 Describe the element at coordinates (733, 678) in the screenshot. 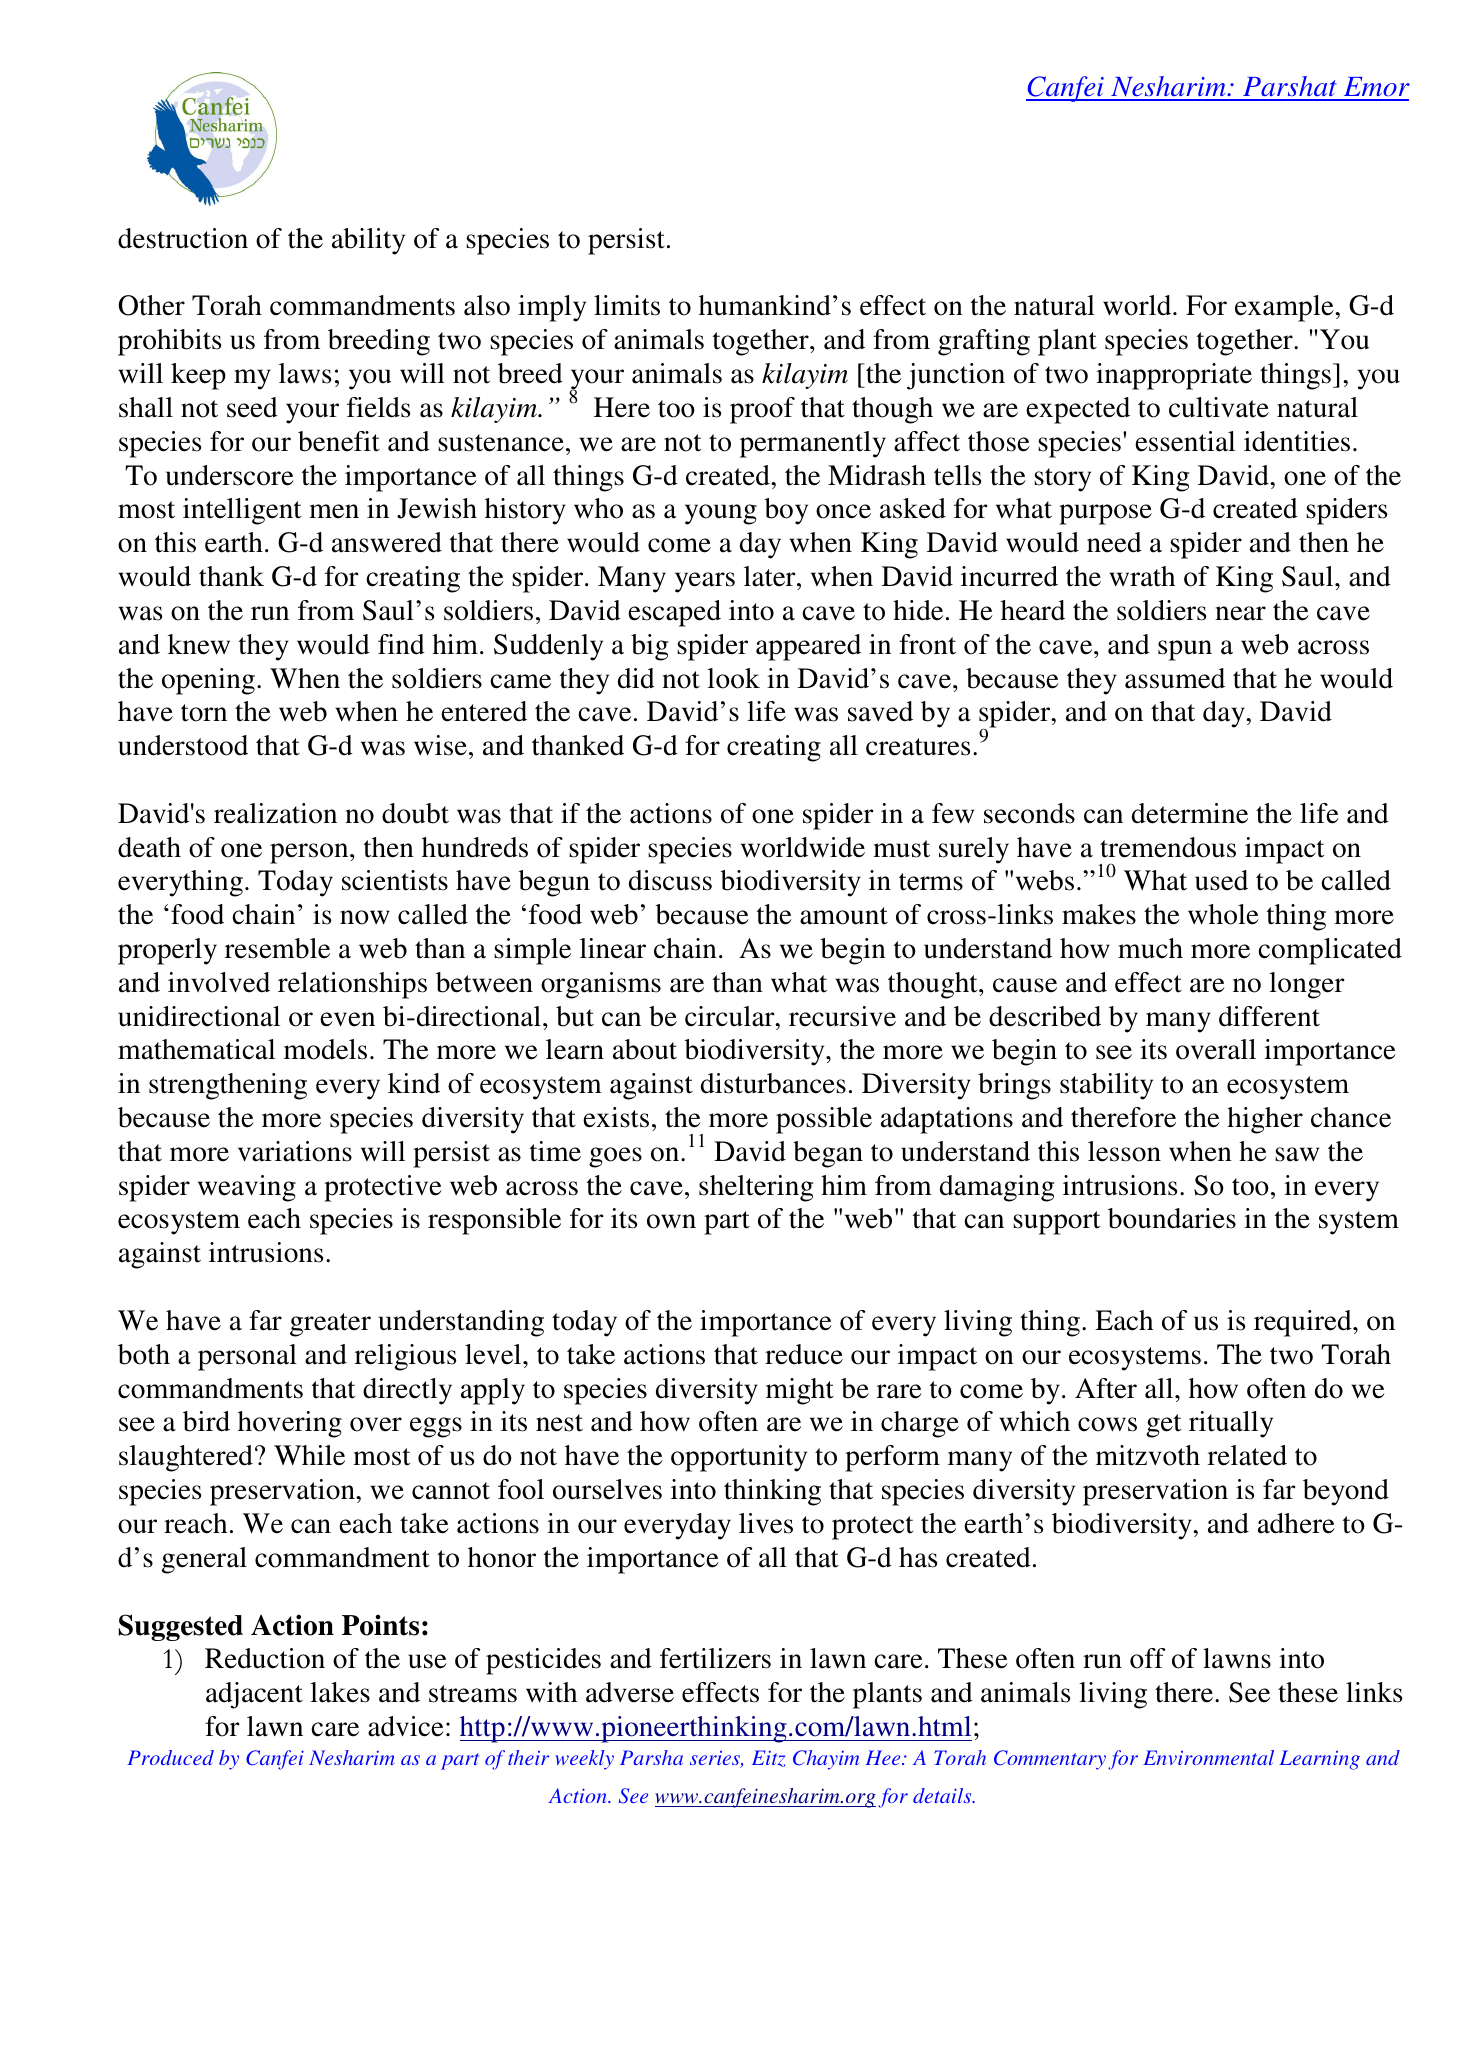

I see `look` at that location.
